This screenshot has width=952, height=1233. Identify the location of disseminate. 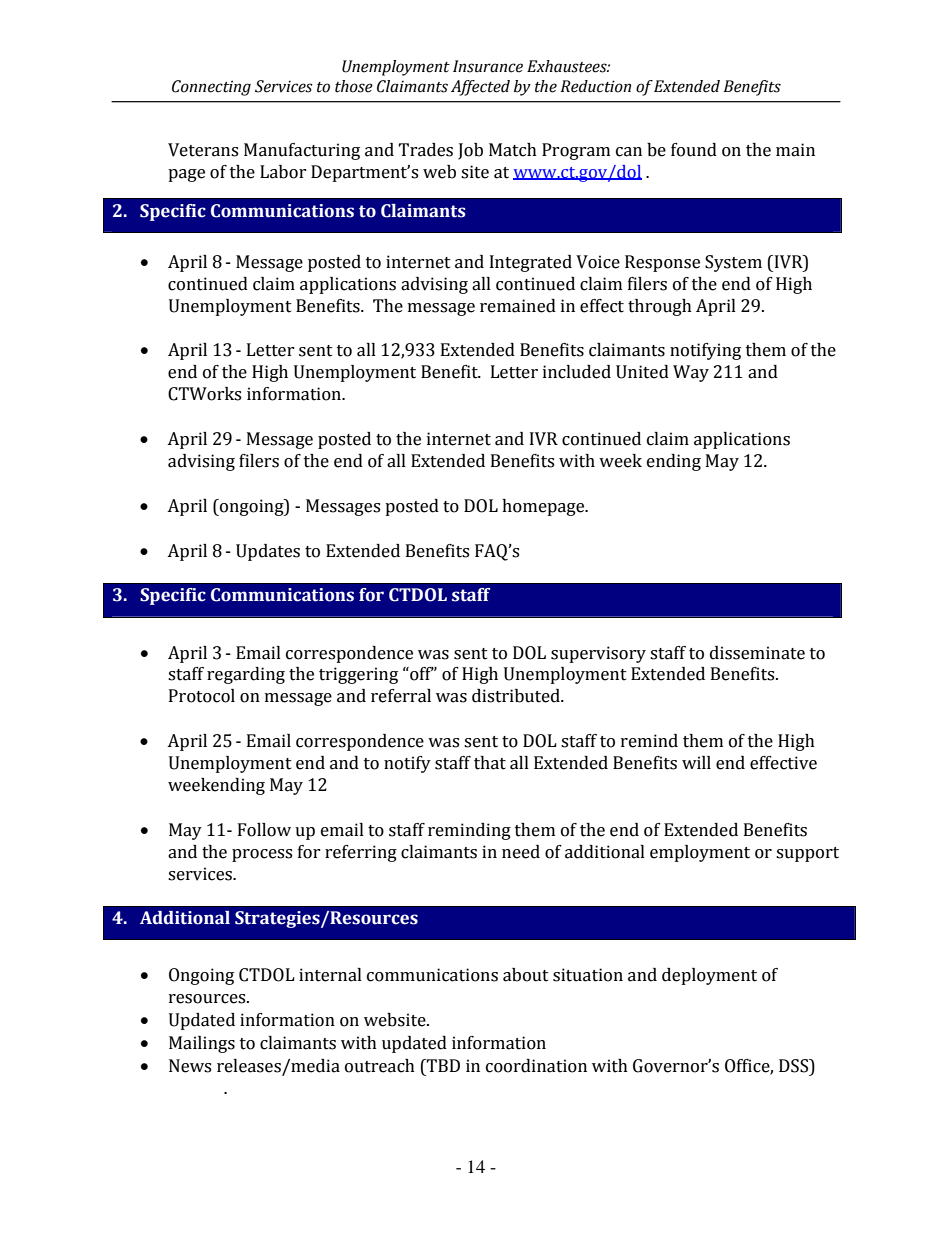
(757, 653).
